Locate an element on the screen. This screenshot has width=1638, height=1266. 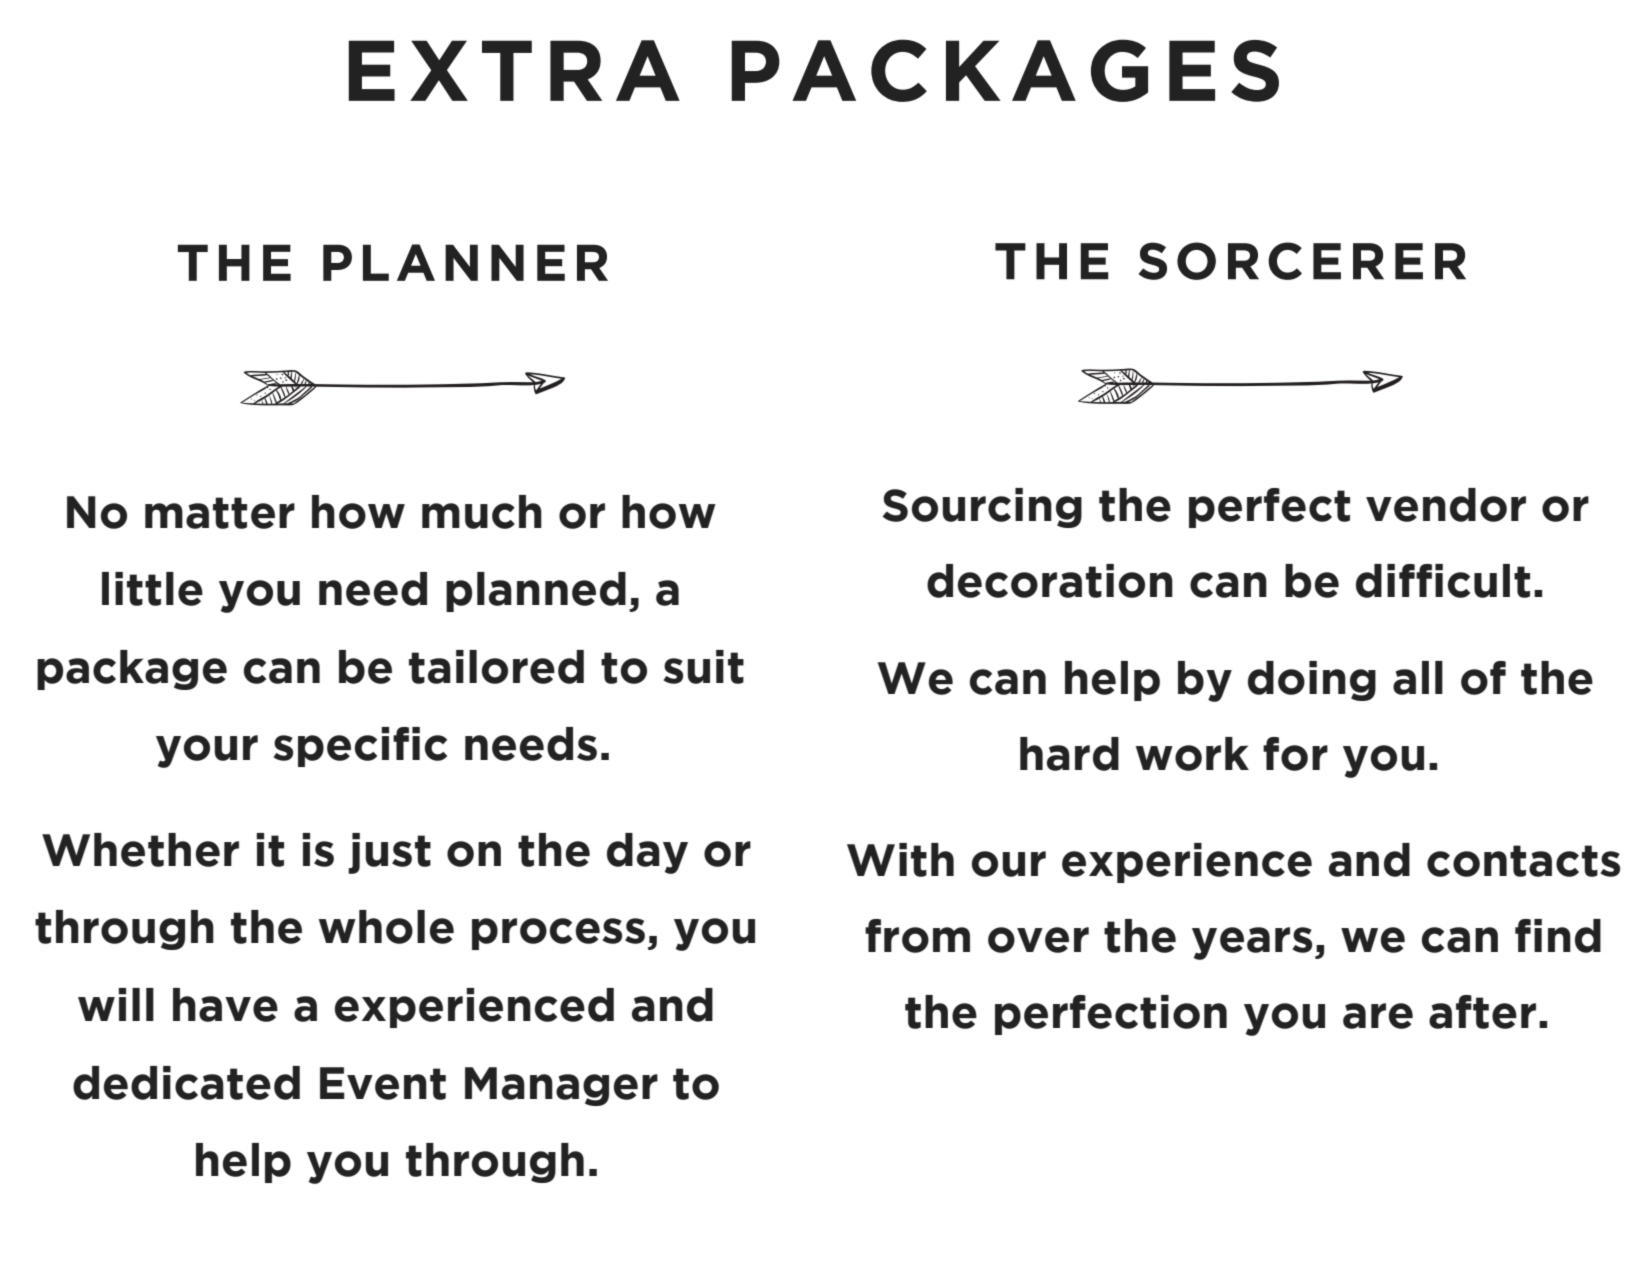
SORCERER is located at coordinates (1302, 261).
